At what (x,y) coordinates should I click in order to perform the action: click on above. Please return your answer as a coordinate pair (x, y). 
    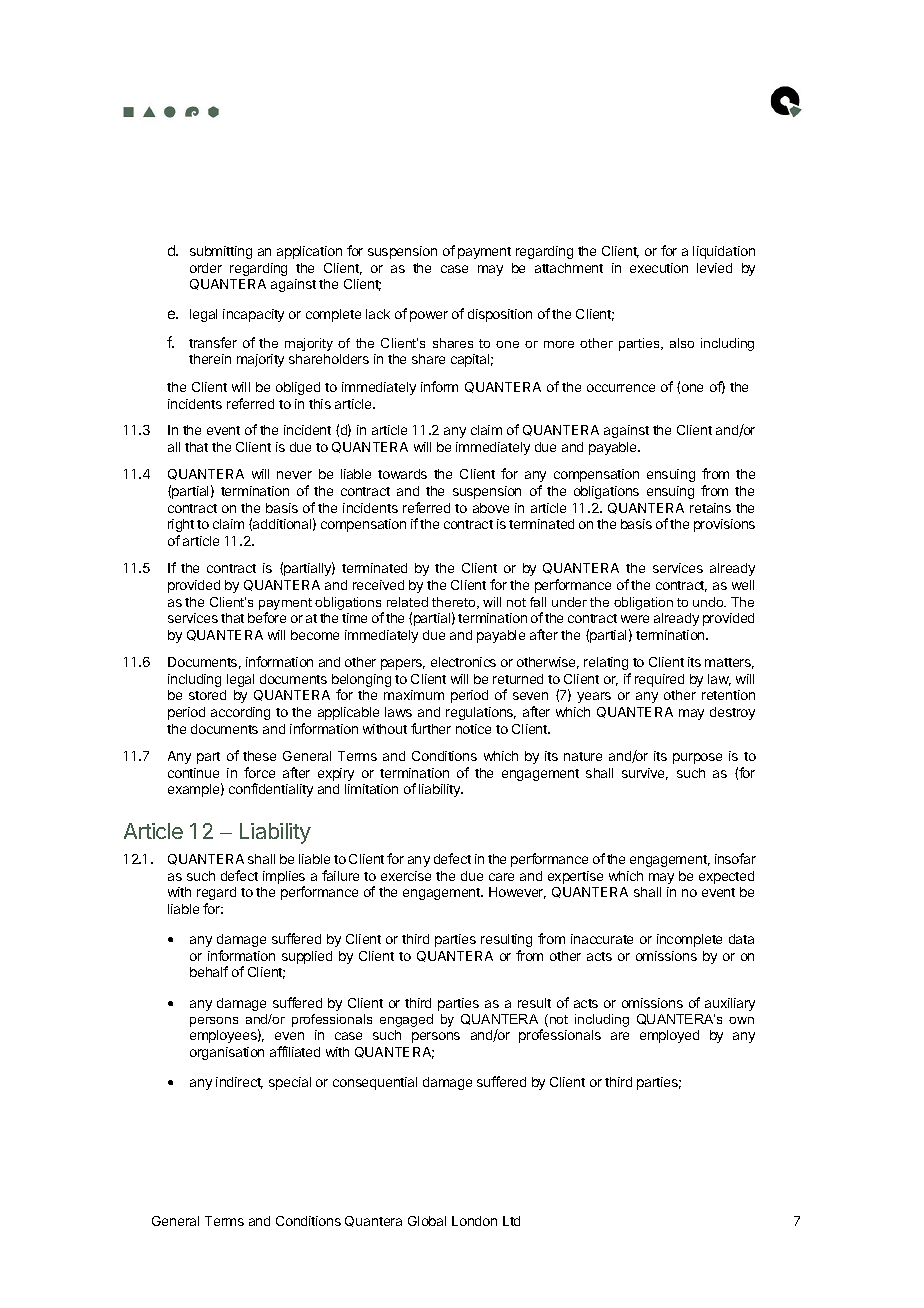
    Looking at the image, I should click on (491, 508).
